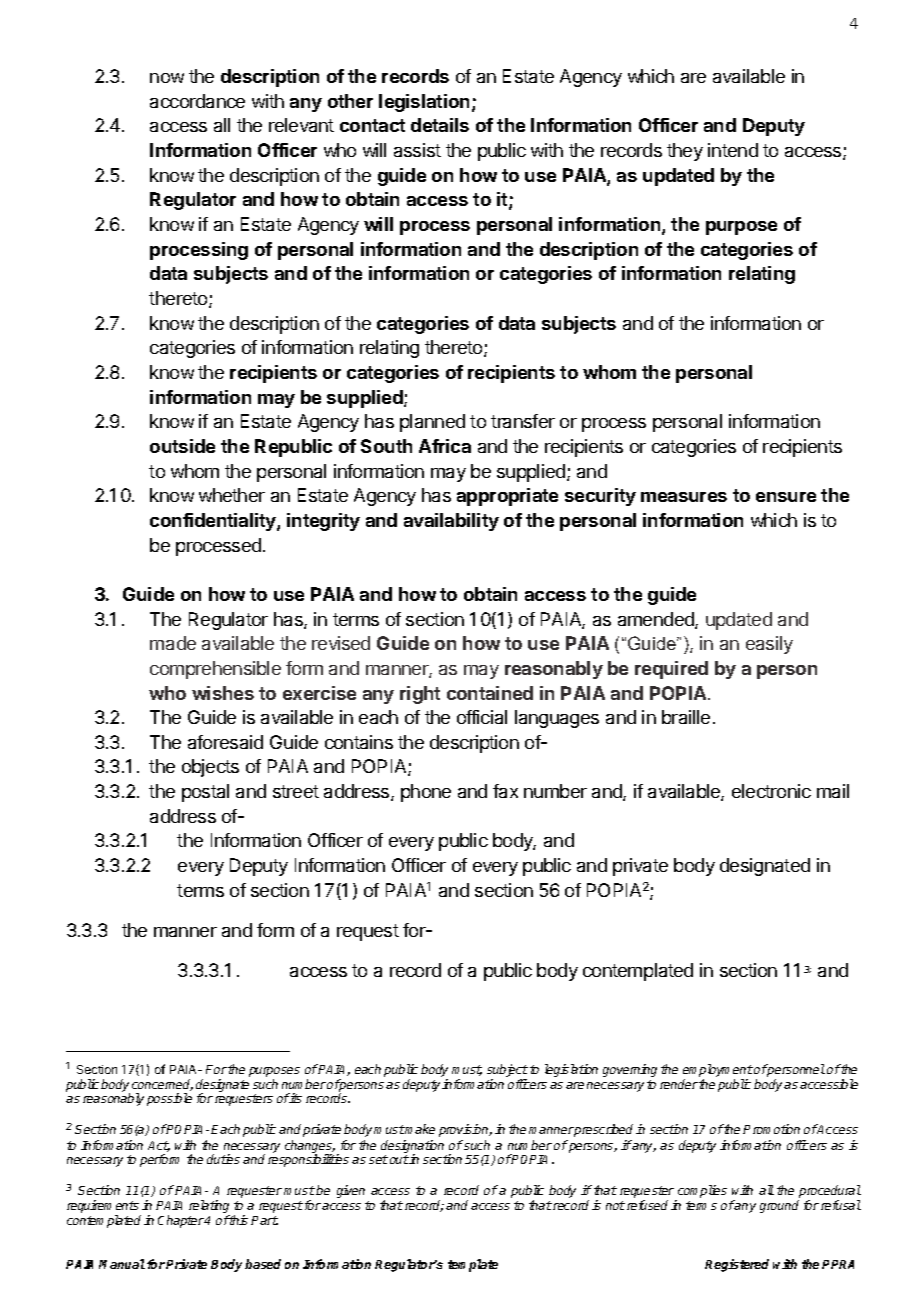  What do you see at coordinates (181, 1221) in the screenshot?
I see `Chapter` at bounding box center [181, 1221].
